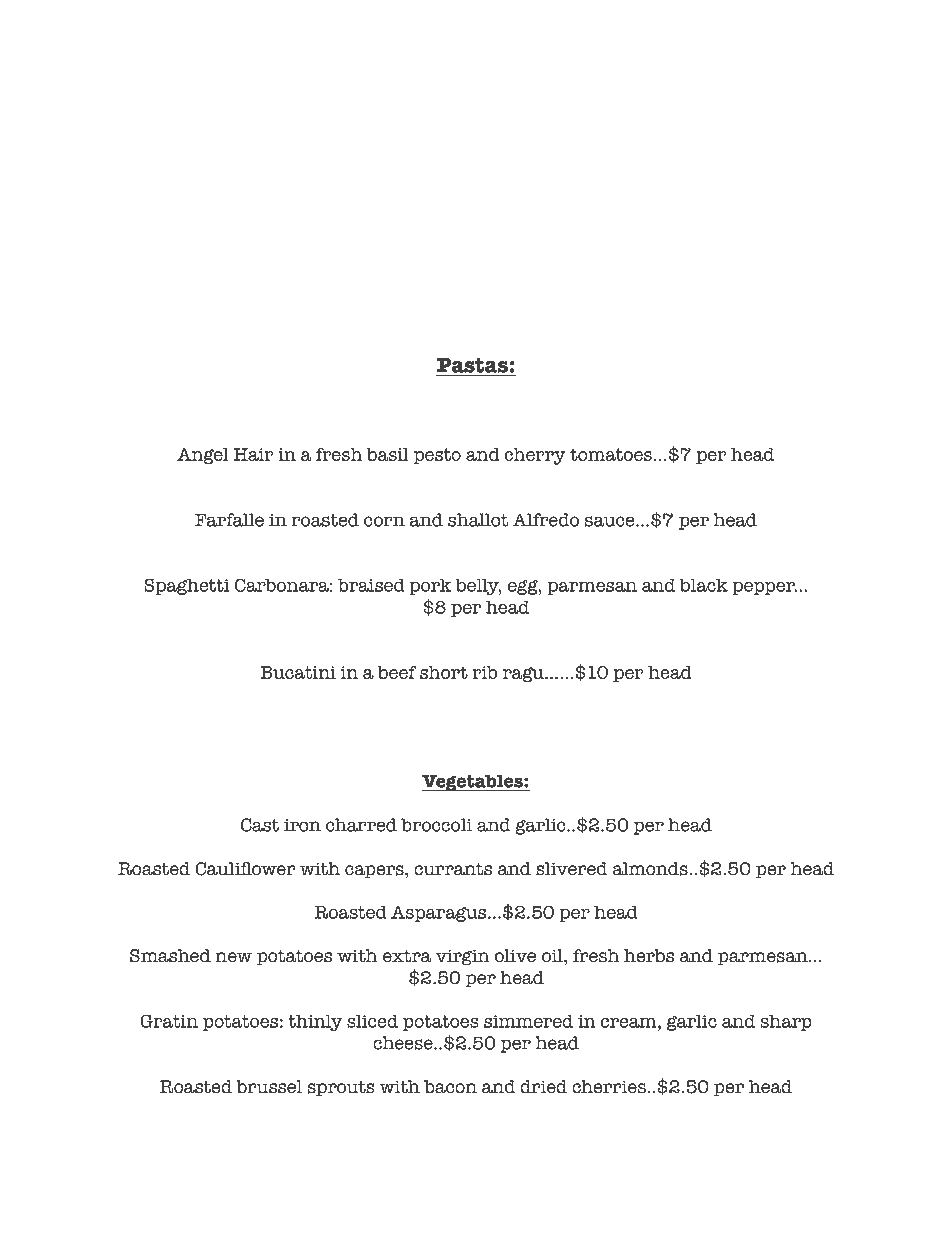 The image size is (952, 1233). What do you see at coordinates (269, 1087) in the image?
I see `brussel` at bounding box center [269, 1087].
